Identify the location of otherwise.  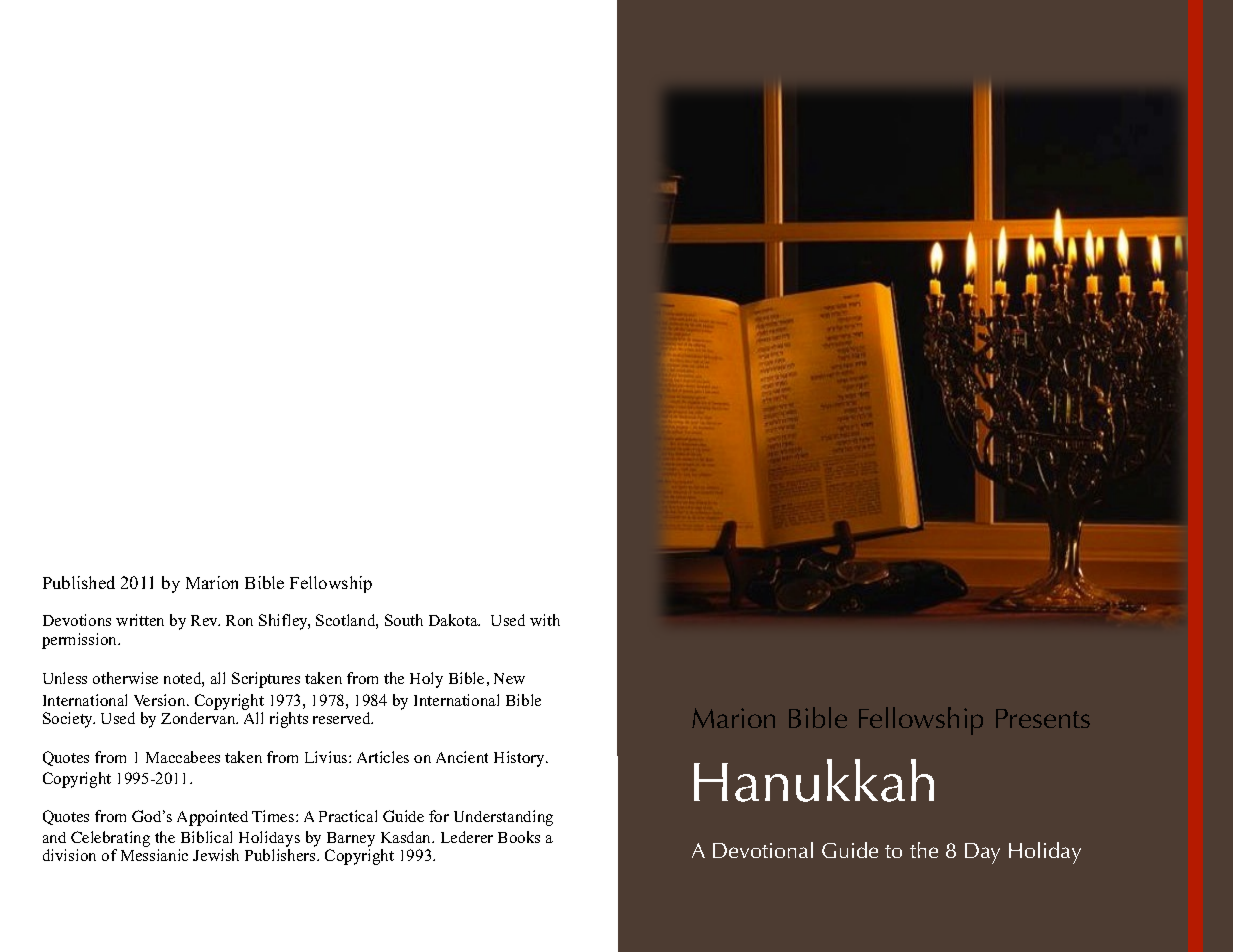
(125, 678).
